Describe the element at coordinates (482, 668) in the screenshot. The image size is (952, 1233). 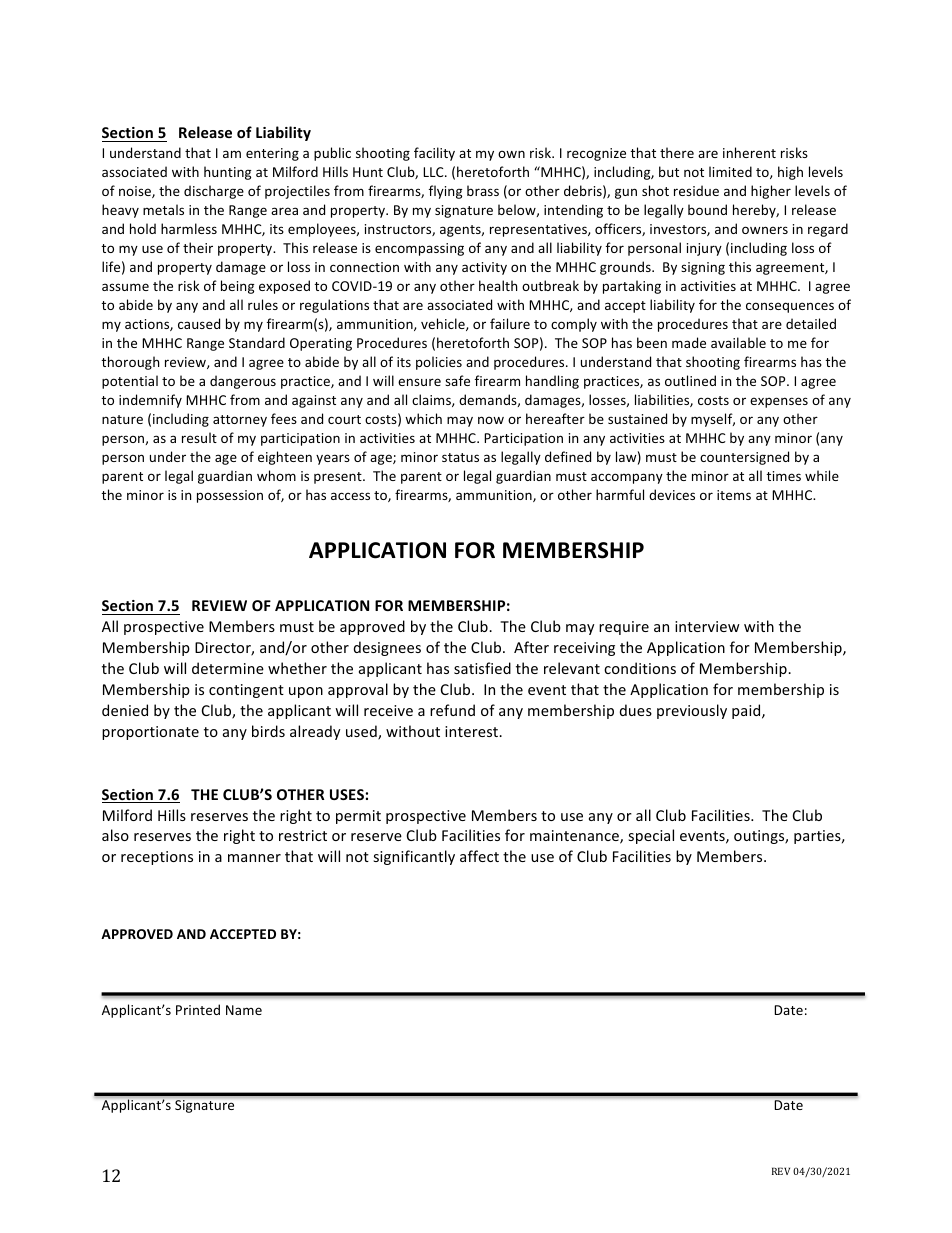
I see `satisfied` at that location.
